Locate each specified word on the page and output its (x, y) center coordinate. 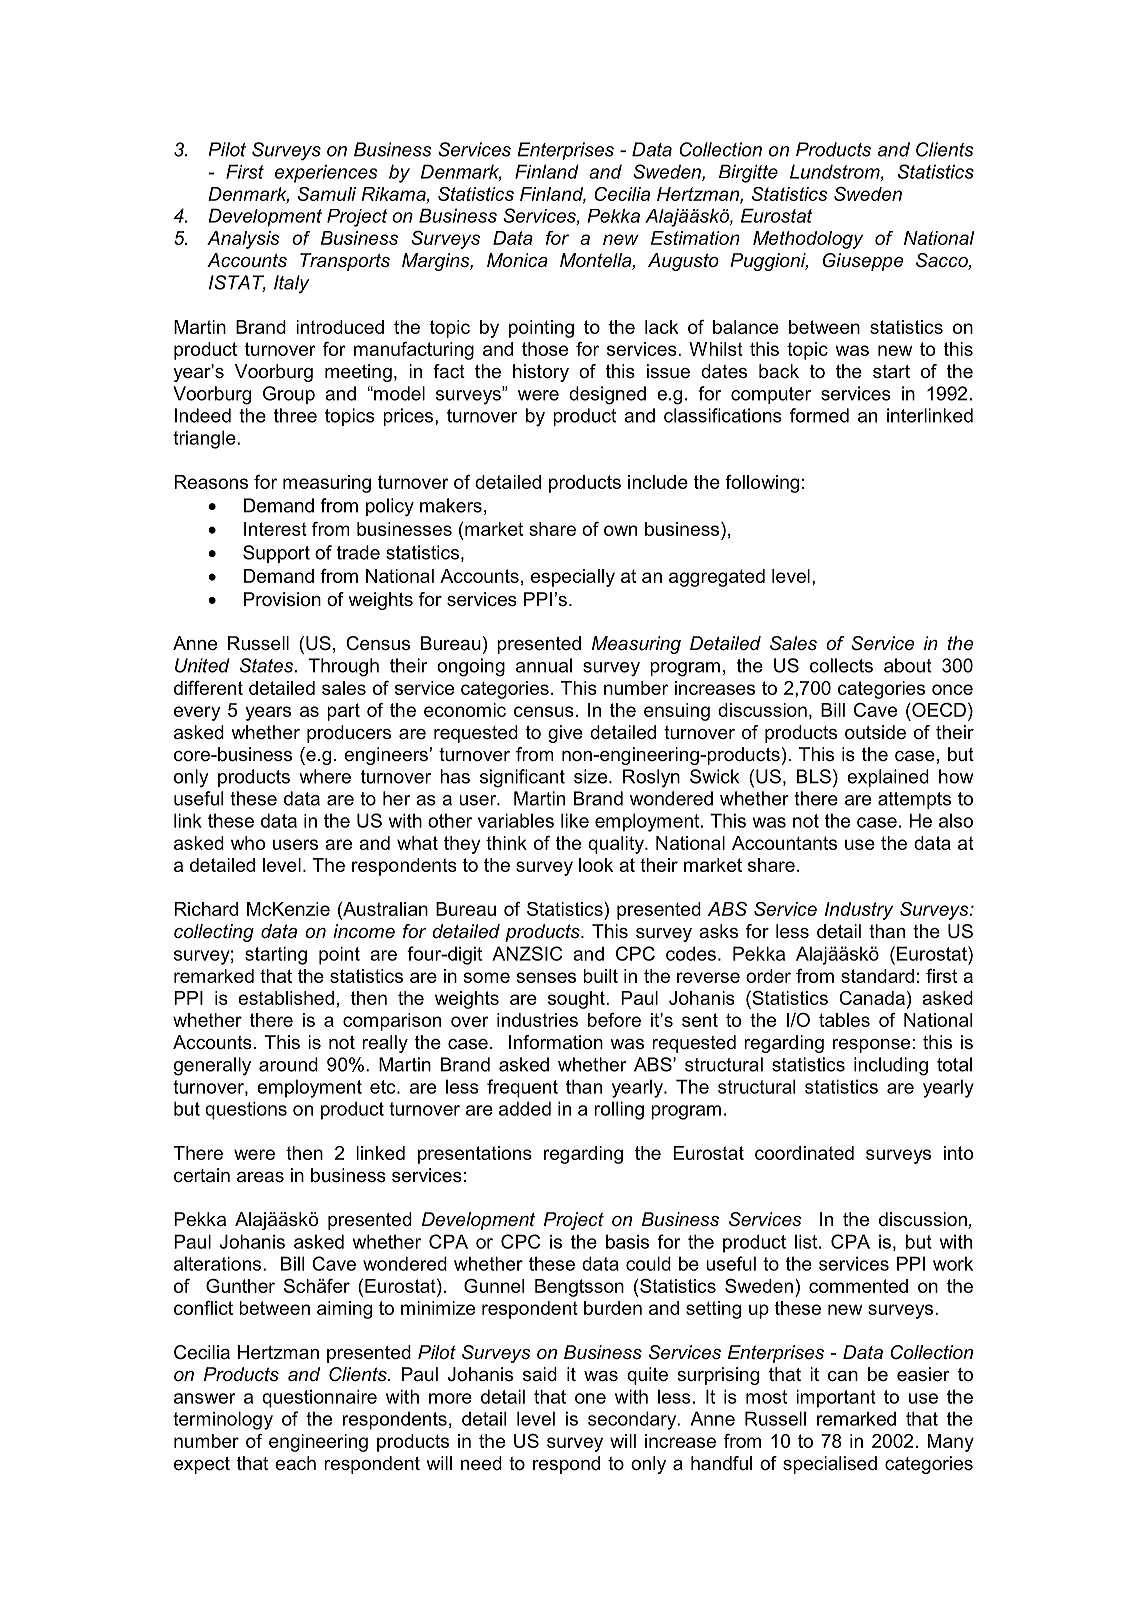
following (762, 484)
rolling (619, 1110)
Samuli (327, 194)
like (575, 820)
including (891, 1066)
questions (246, 1110)
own (620, 530)
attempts (914, 800)
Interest (275, 529)
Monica (517, 260)
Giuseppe (863, 262)
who (248, 843)
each (295, 1463)
